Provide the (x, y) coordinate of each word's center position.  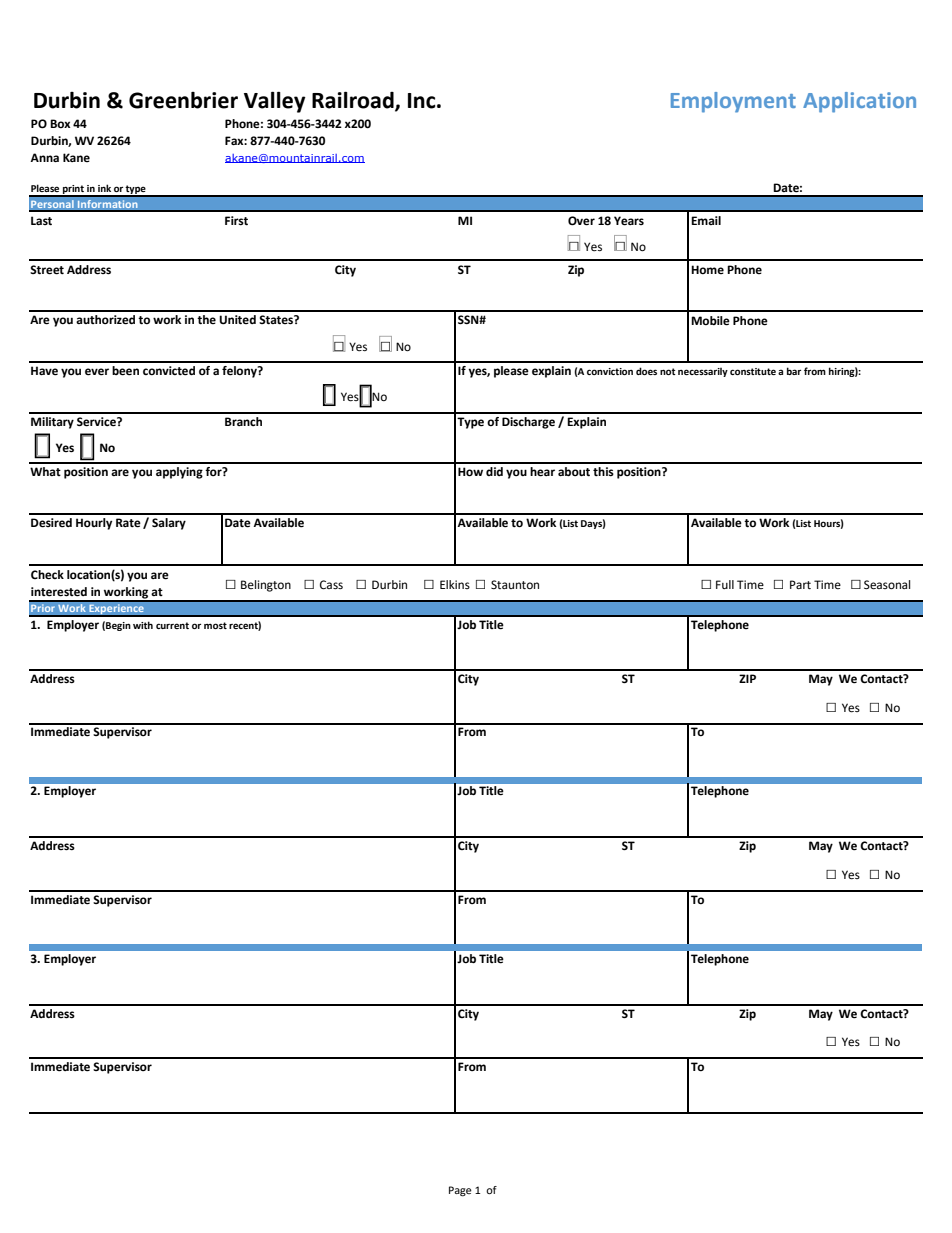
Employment (733, 102)
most (215, 625)
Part (800, 584)
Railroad (354, 101)
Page (460, 1191)
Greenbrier (183, 100)
